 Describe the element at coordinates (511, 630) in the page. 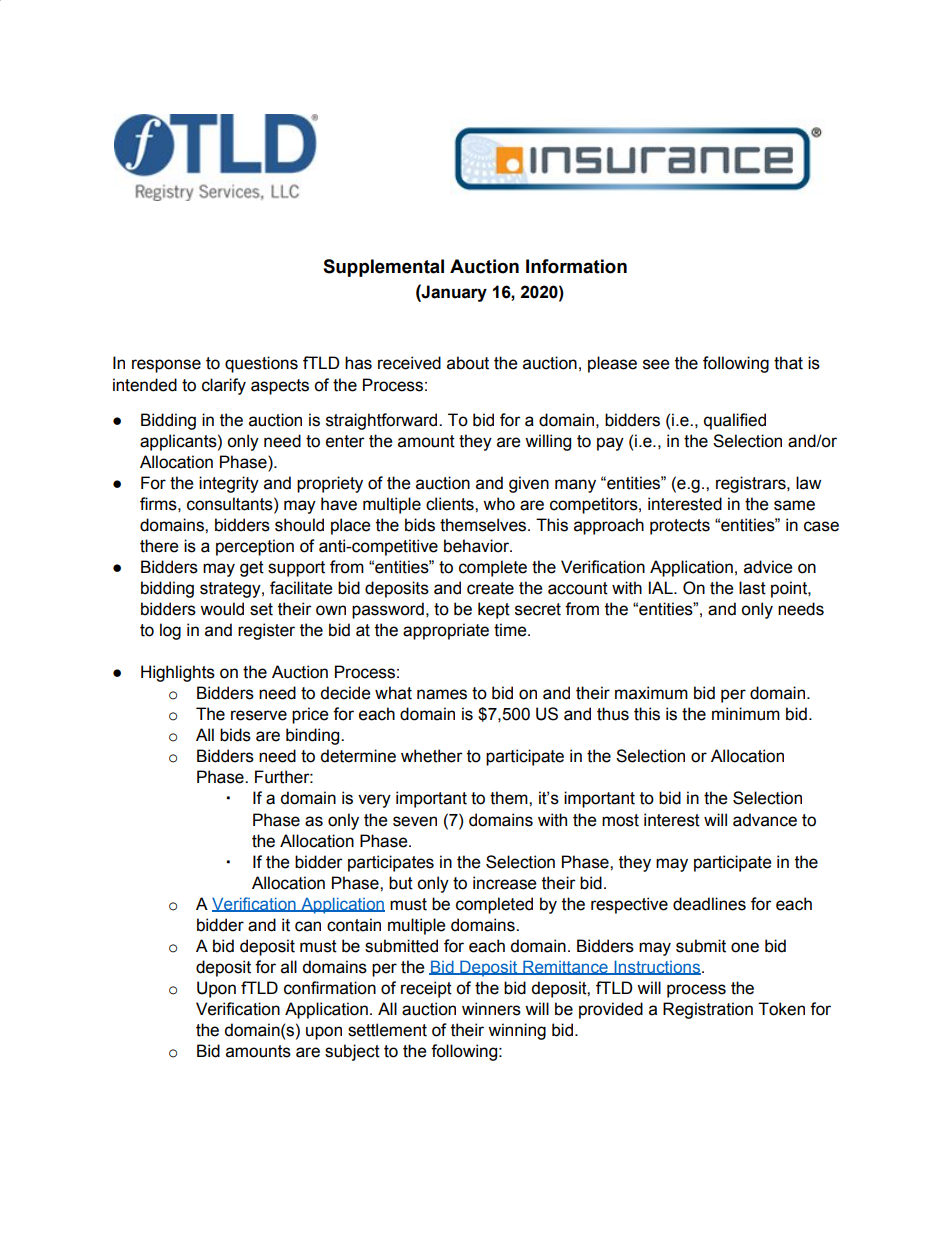

I see `time` at that location.
